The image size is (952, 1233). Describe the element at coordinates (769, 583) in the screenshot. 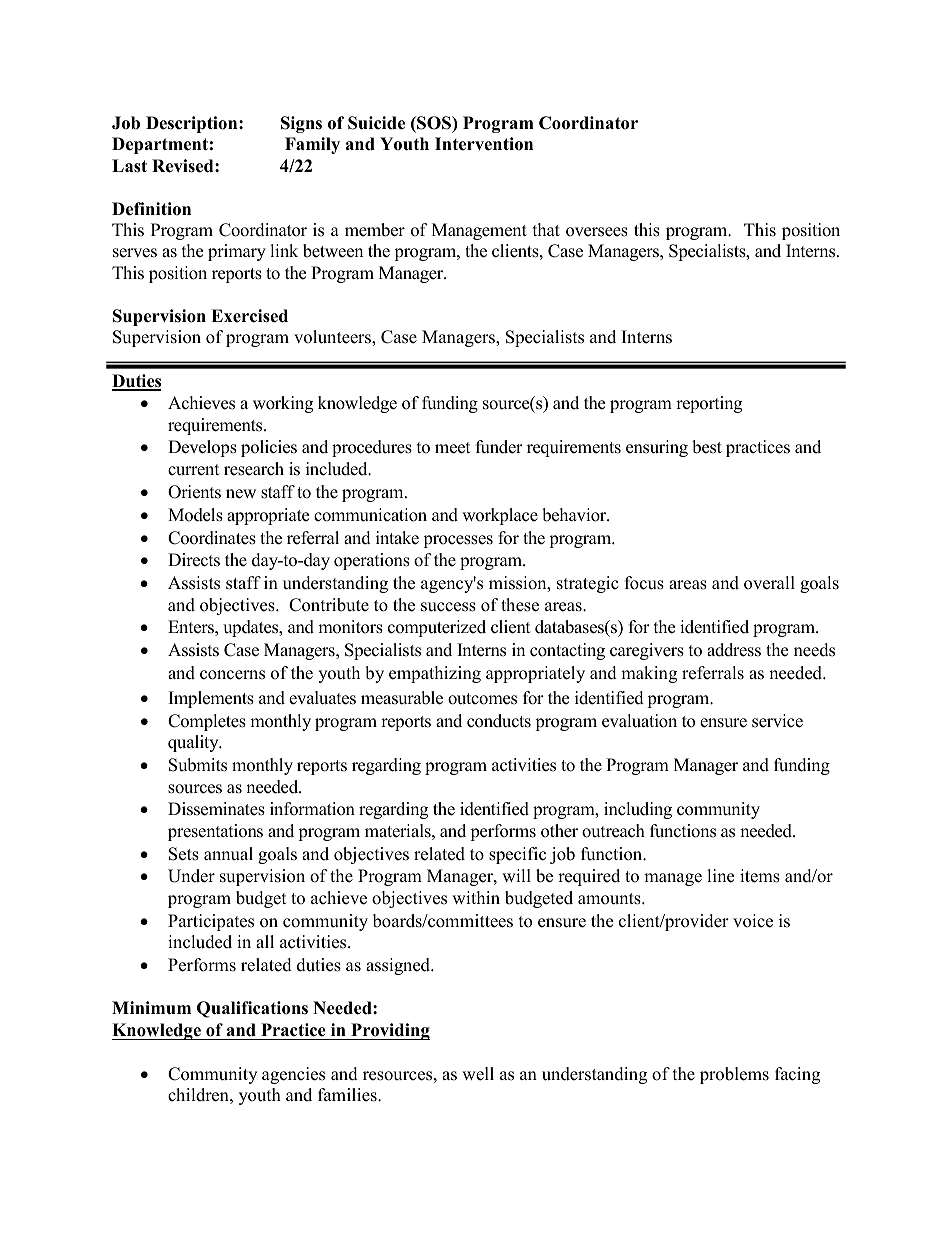

I see `overall` at that location.
